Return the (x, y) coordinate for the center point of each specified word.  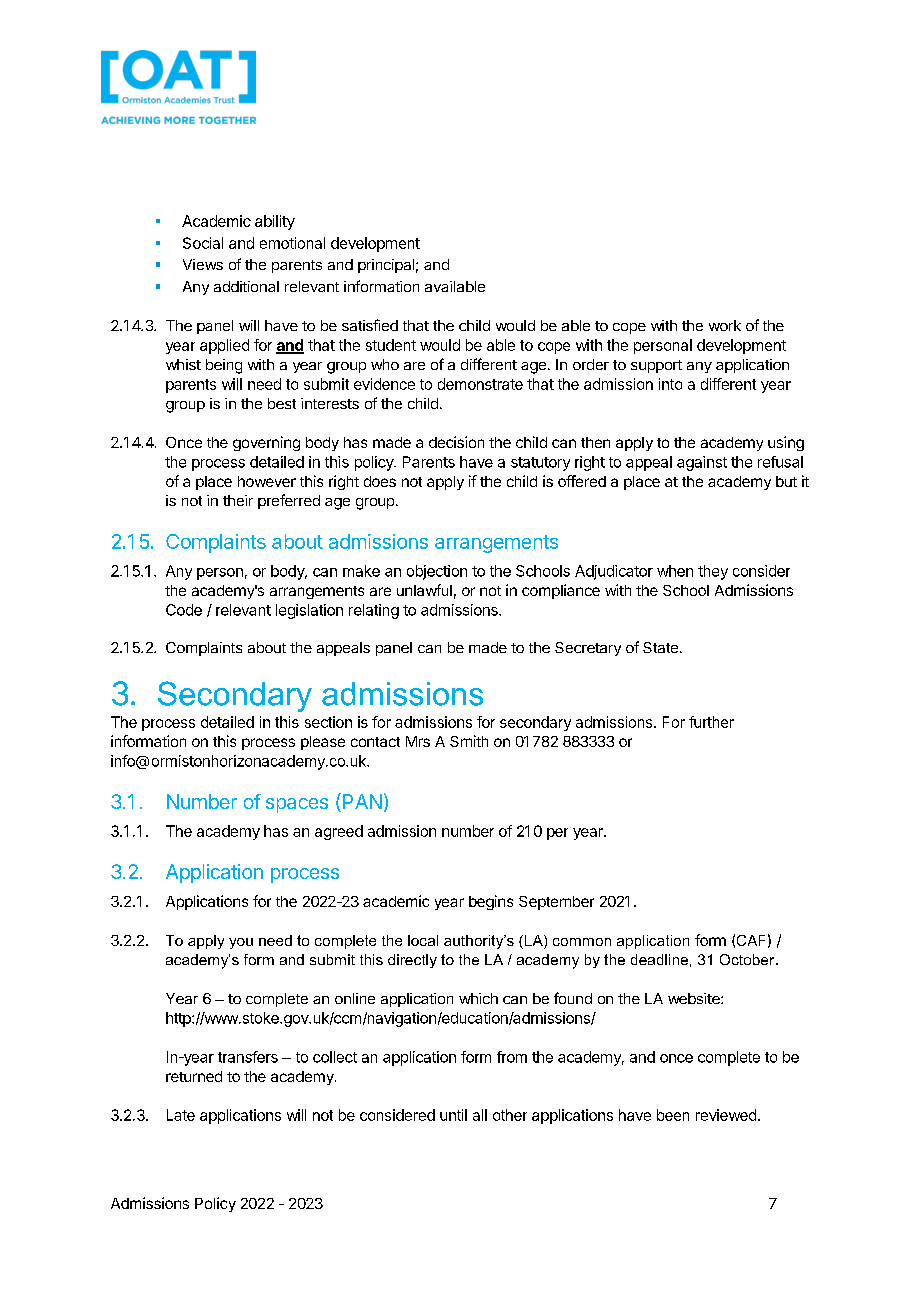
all (480, 1115)
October (748, 959)
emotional (292, 243)
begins (491, 902)
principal (386, 266)
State (660, 647)
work (725, 325)
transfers (248, 1057)
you (241, 943)
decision (456, 442)
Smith (469, 741)
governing (266, 443)
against (702, 463)
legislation (309, 611)
